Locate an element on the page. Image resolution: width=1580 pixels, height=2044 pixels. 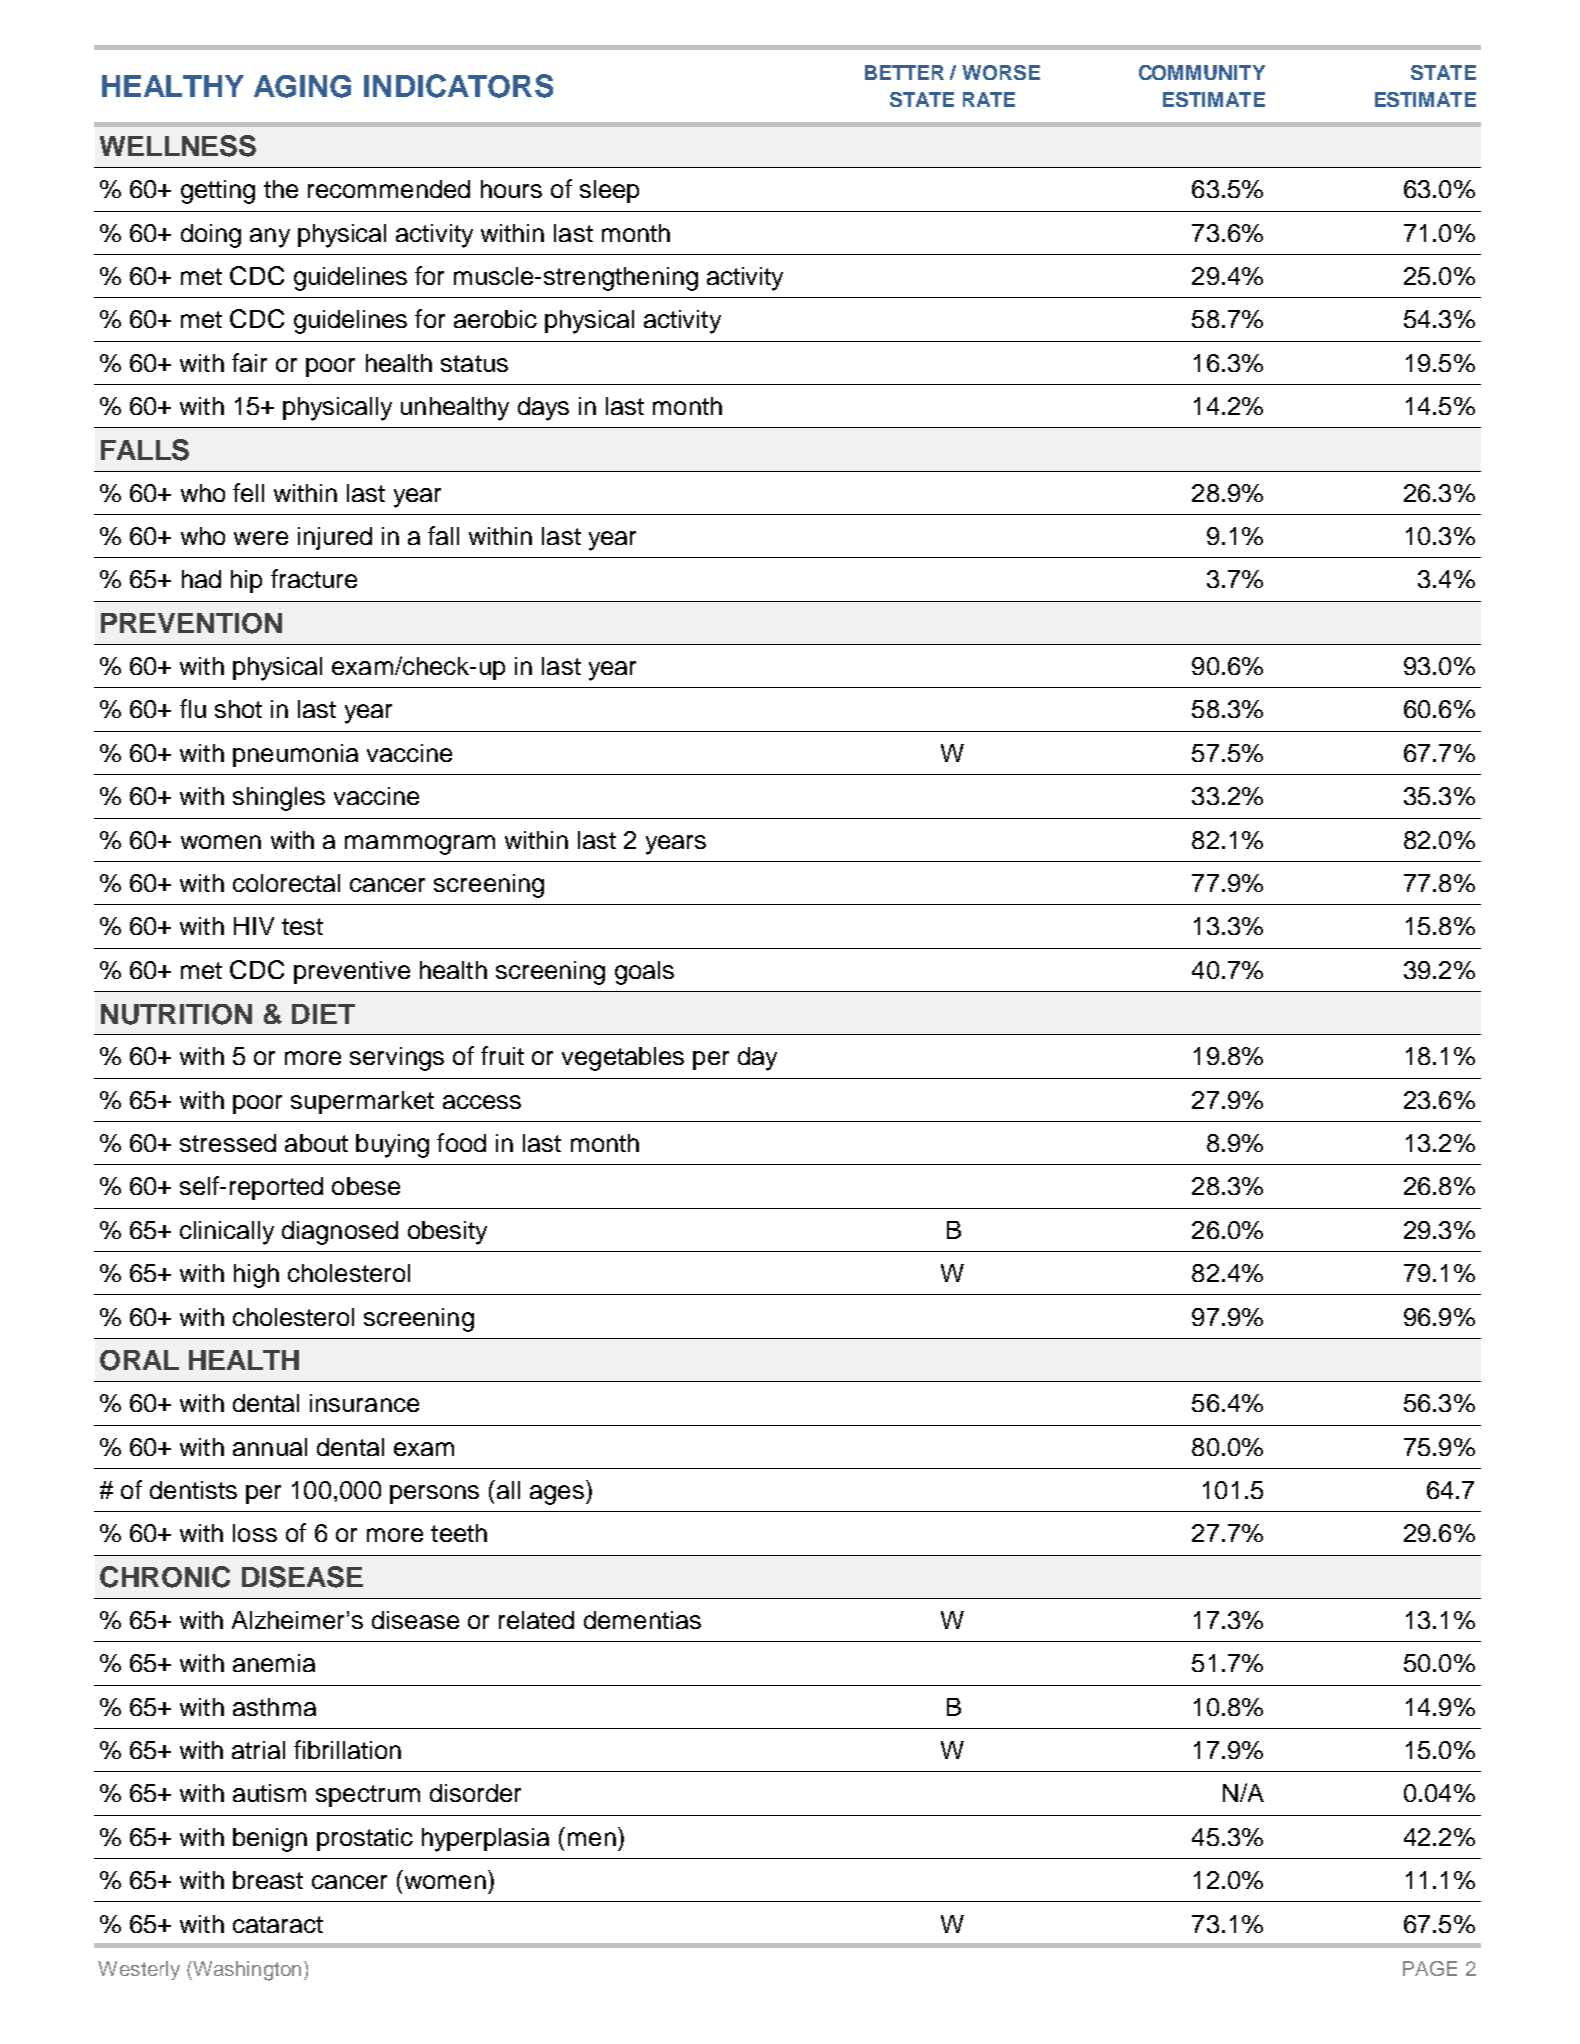
COMMUNITY is located at coordinates (1202, 72).
